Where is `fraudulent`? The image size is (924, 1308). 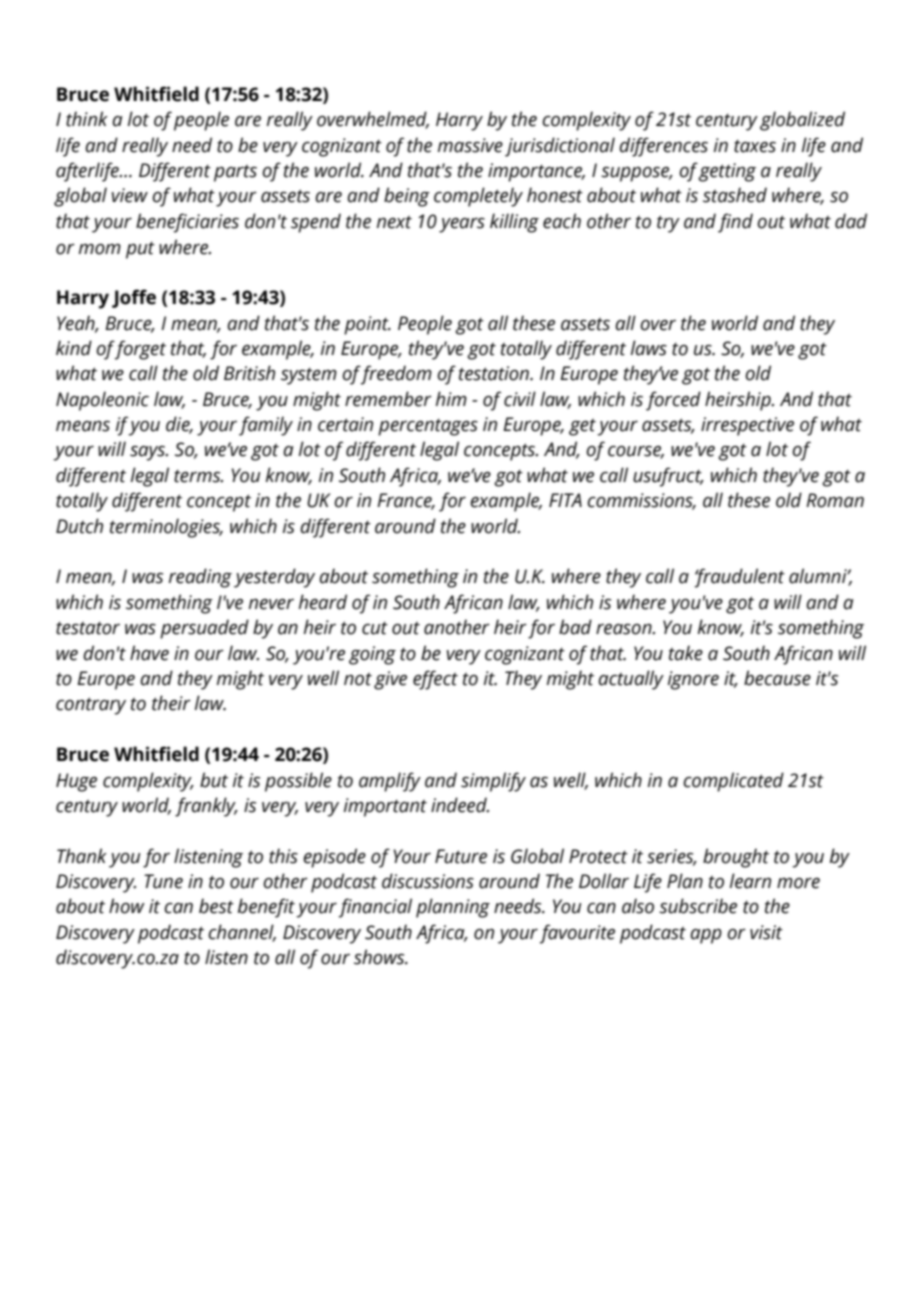 fraudulent is located at coordinates (739, 578).
